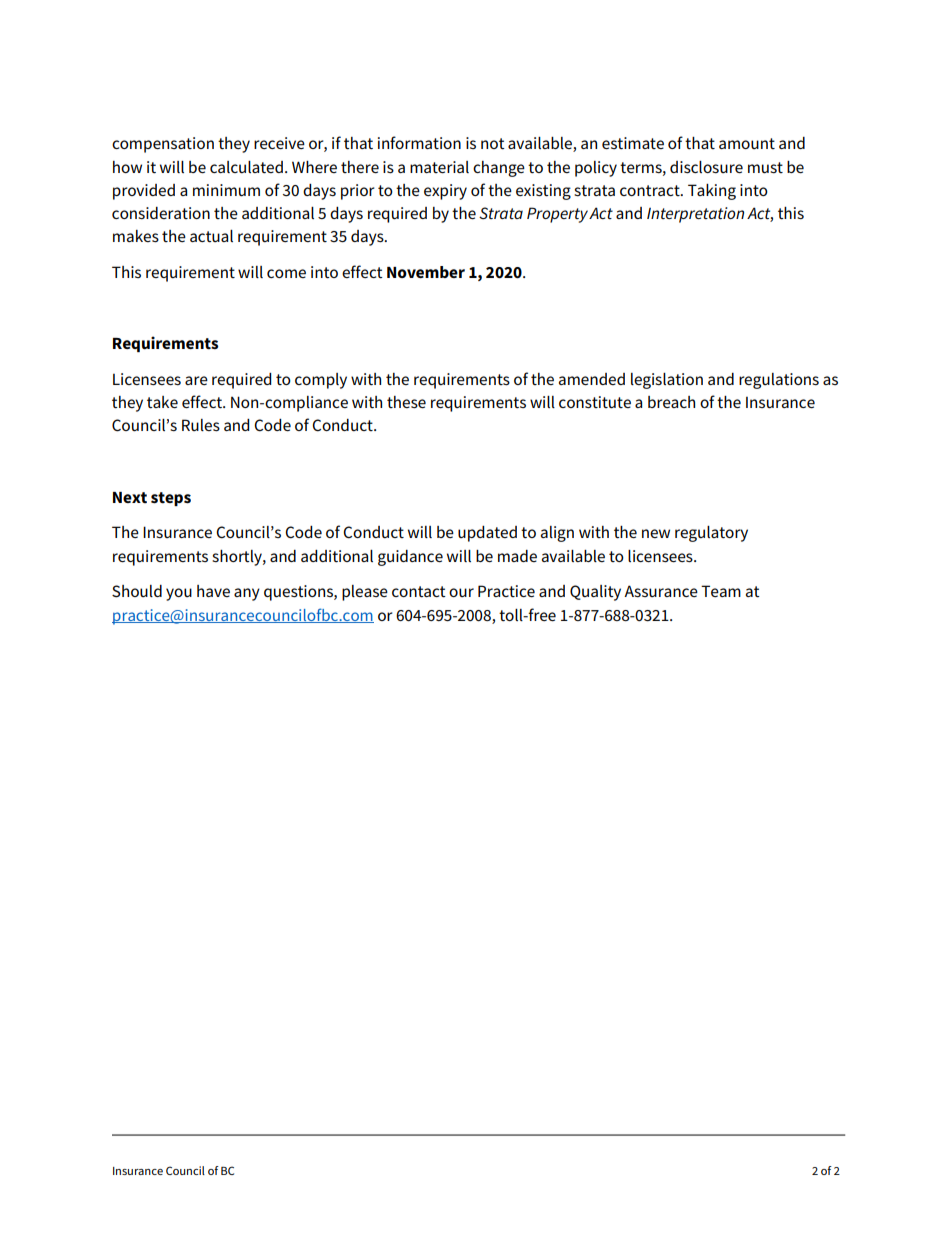 This screenshot has height=1233, width=952. What do you see at coordinates (213, 591) in the screenshot?
I see `have` at bounding box center [213, 591].
